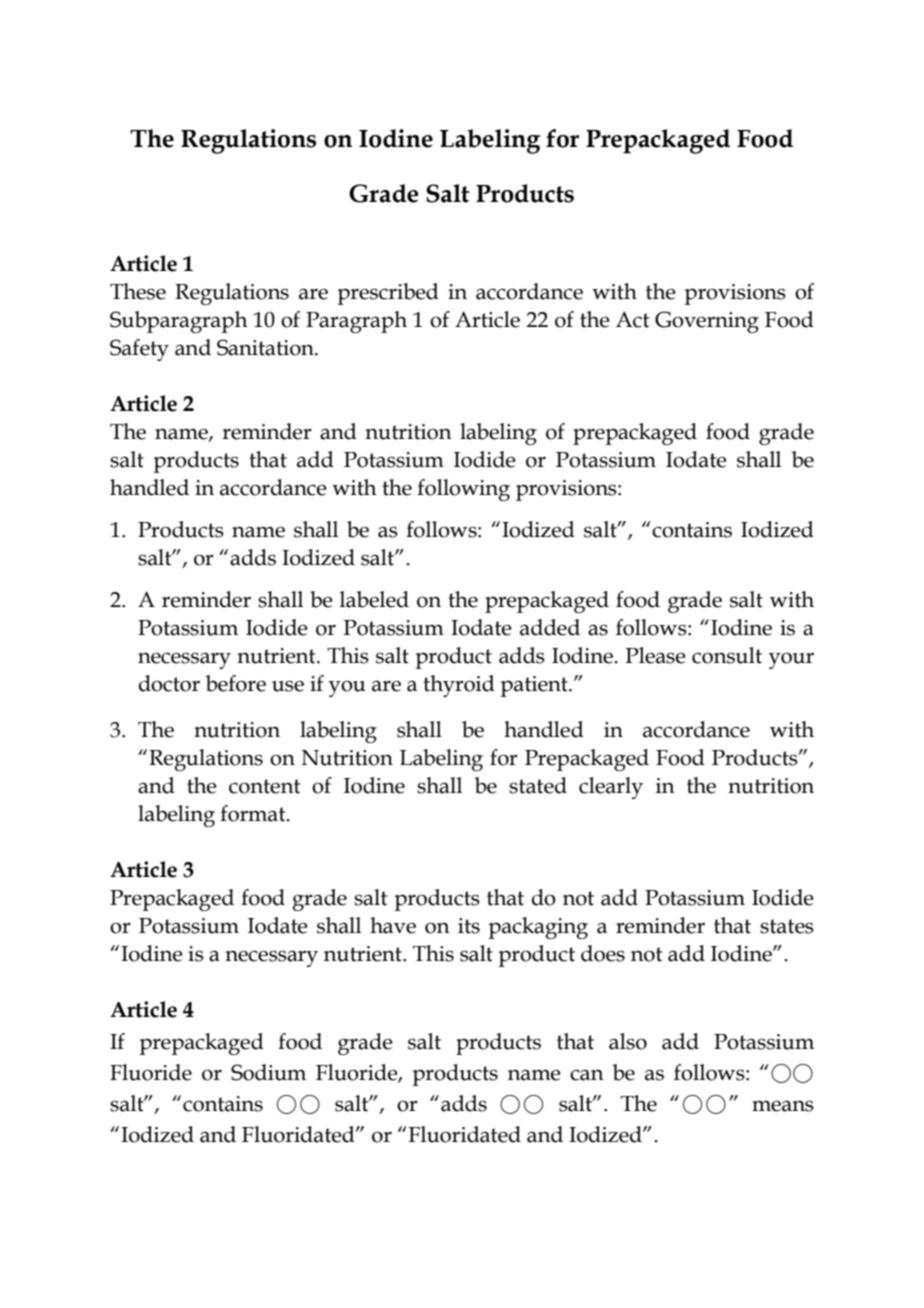 This screenshot has height=1308, width=924. Describe the element at coordinates (388, 294) in the screenshot. I see `prescribed` at that location.
